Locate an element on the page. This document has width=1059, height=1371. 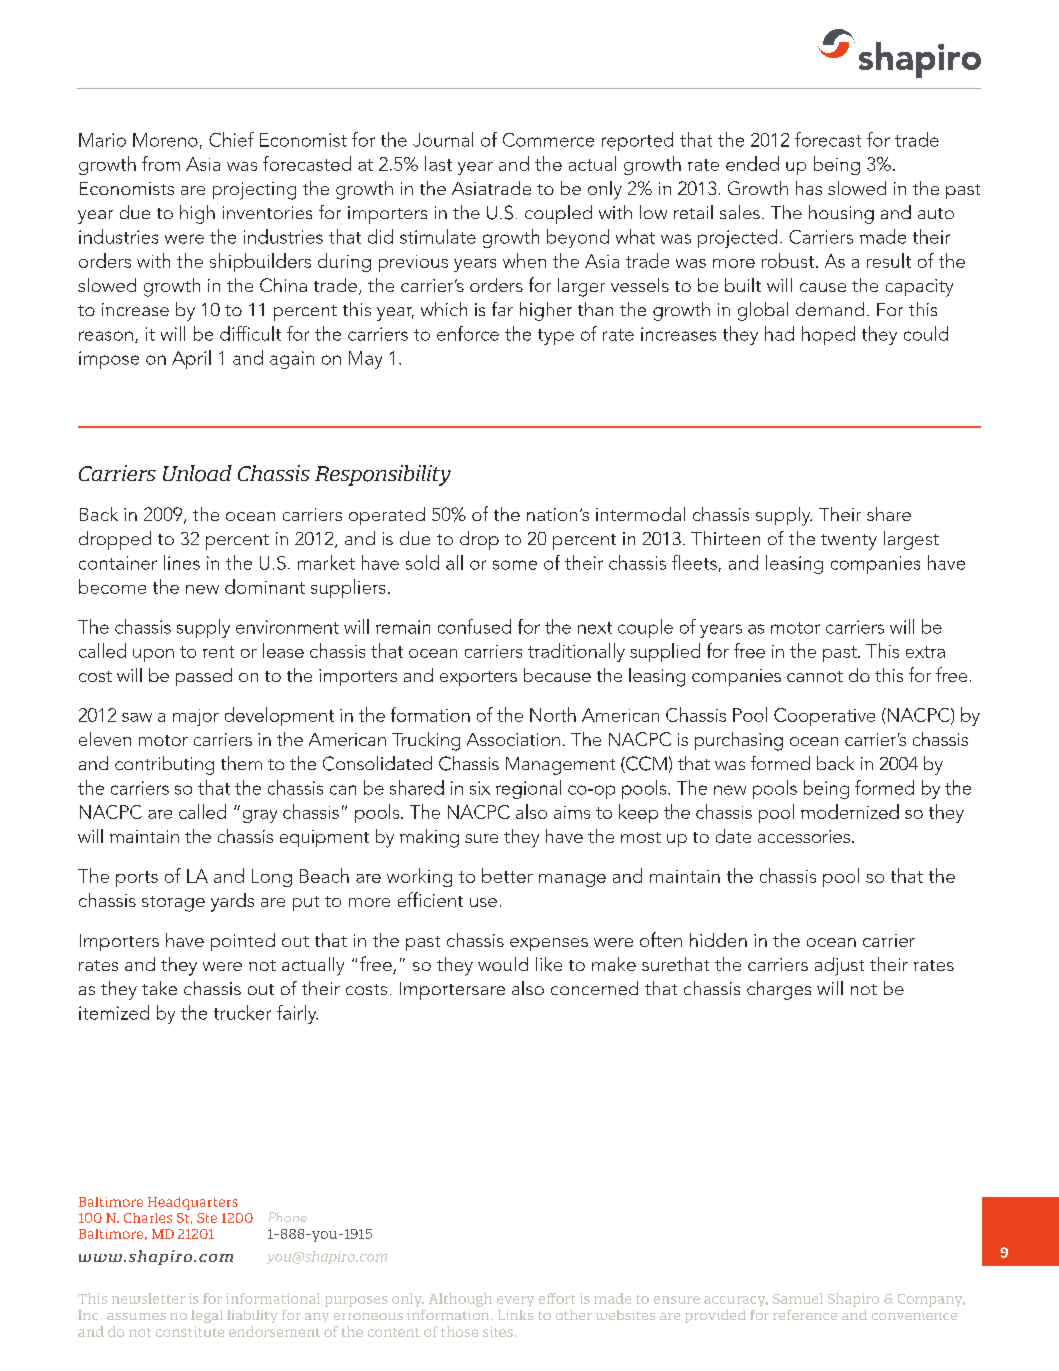
lines is located at coordinates (182, 562).
